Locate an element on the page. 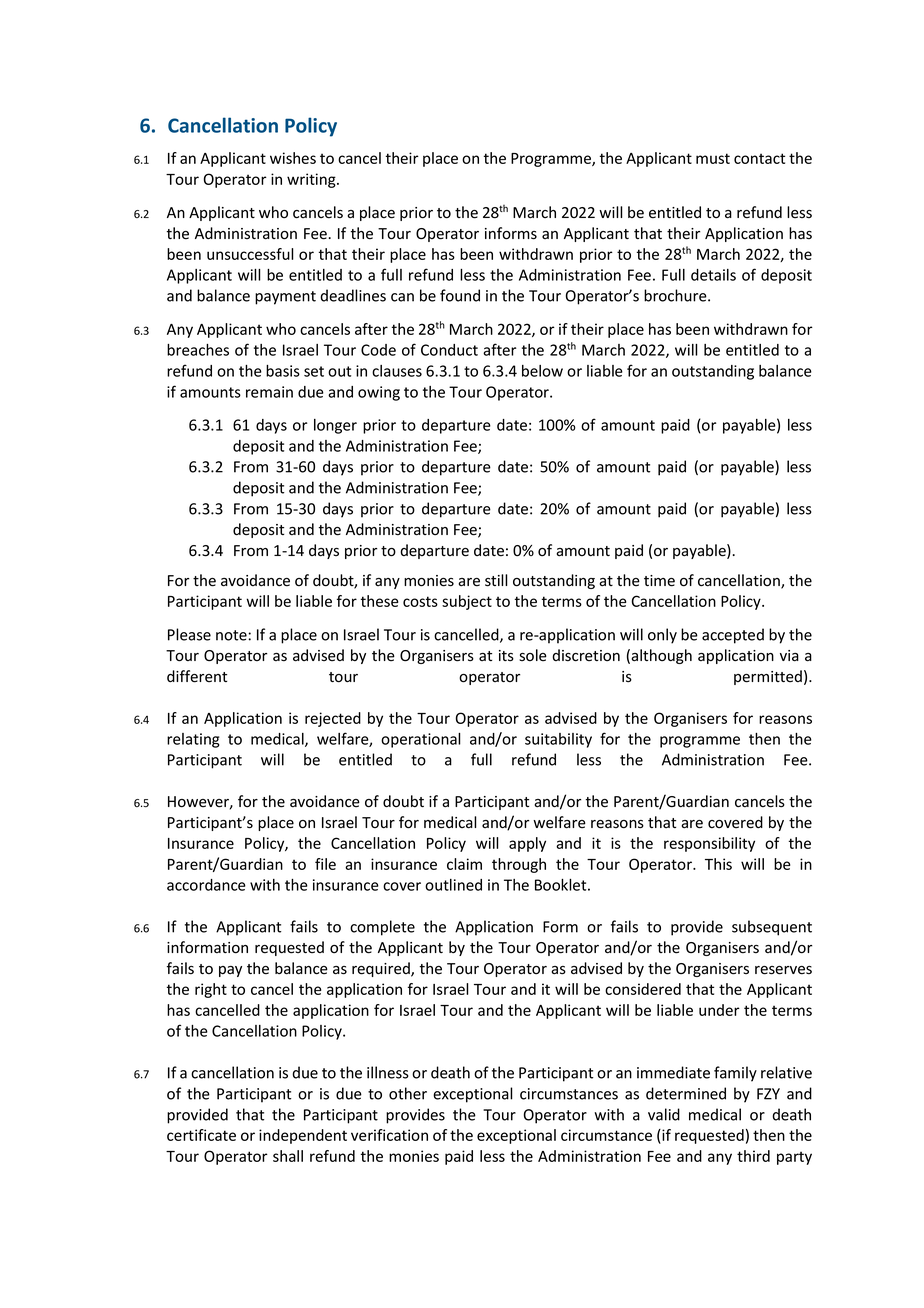 Image resolution: width=924 pixels, height=1308 pixels. wishes is located at coordinates (293, 158).
